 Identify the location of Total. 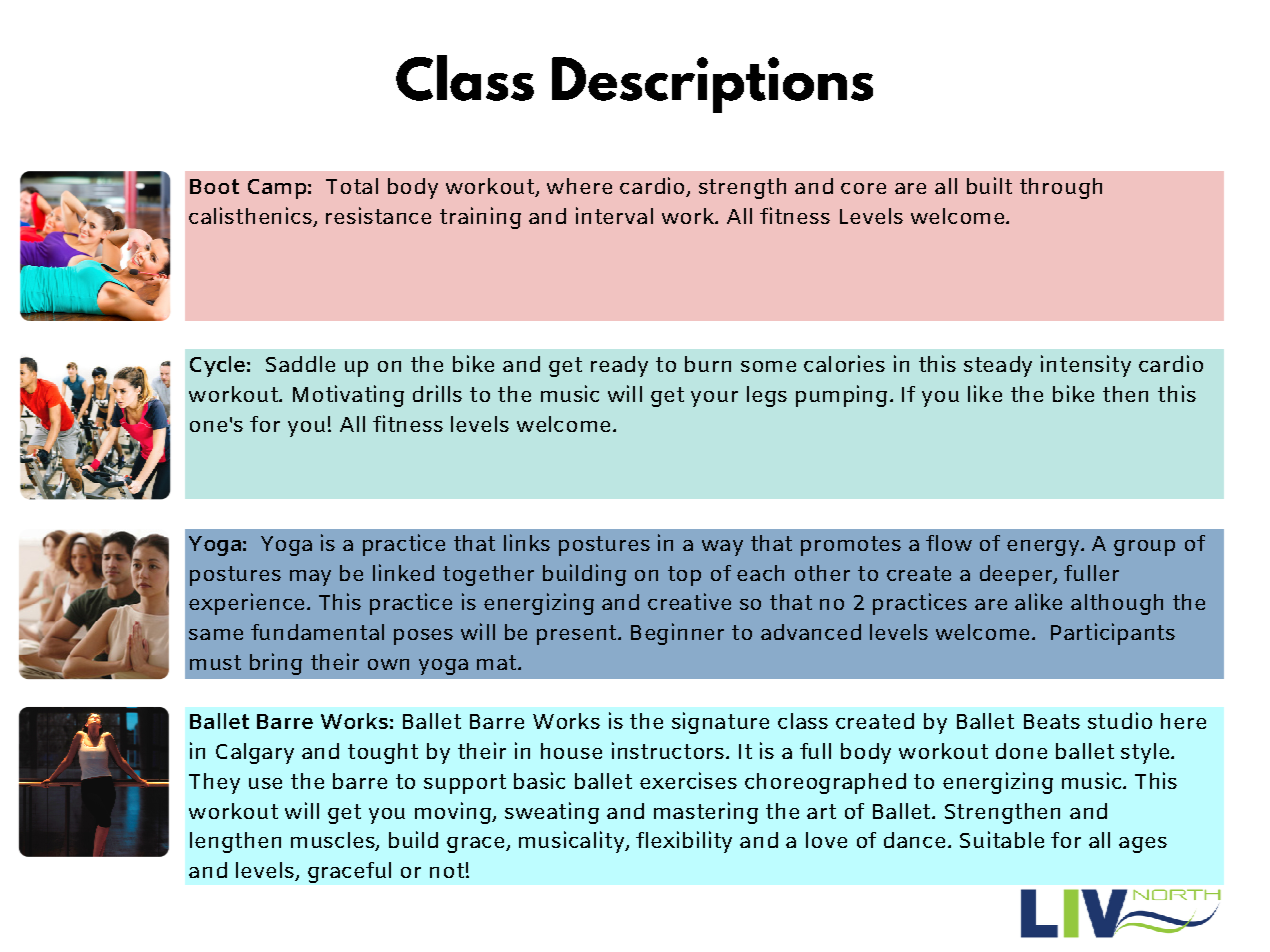
(352, 186).
